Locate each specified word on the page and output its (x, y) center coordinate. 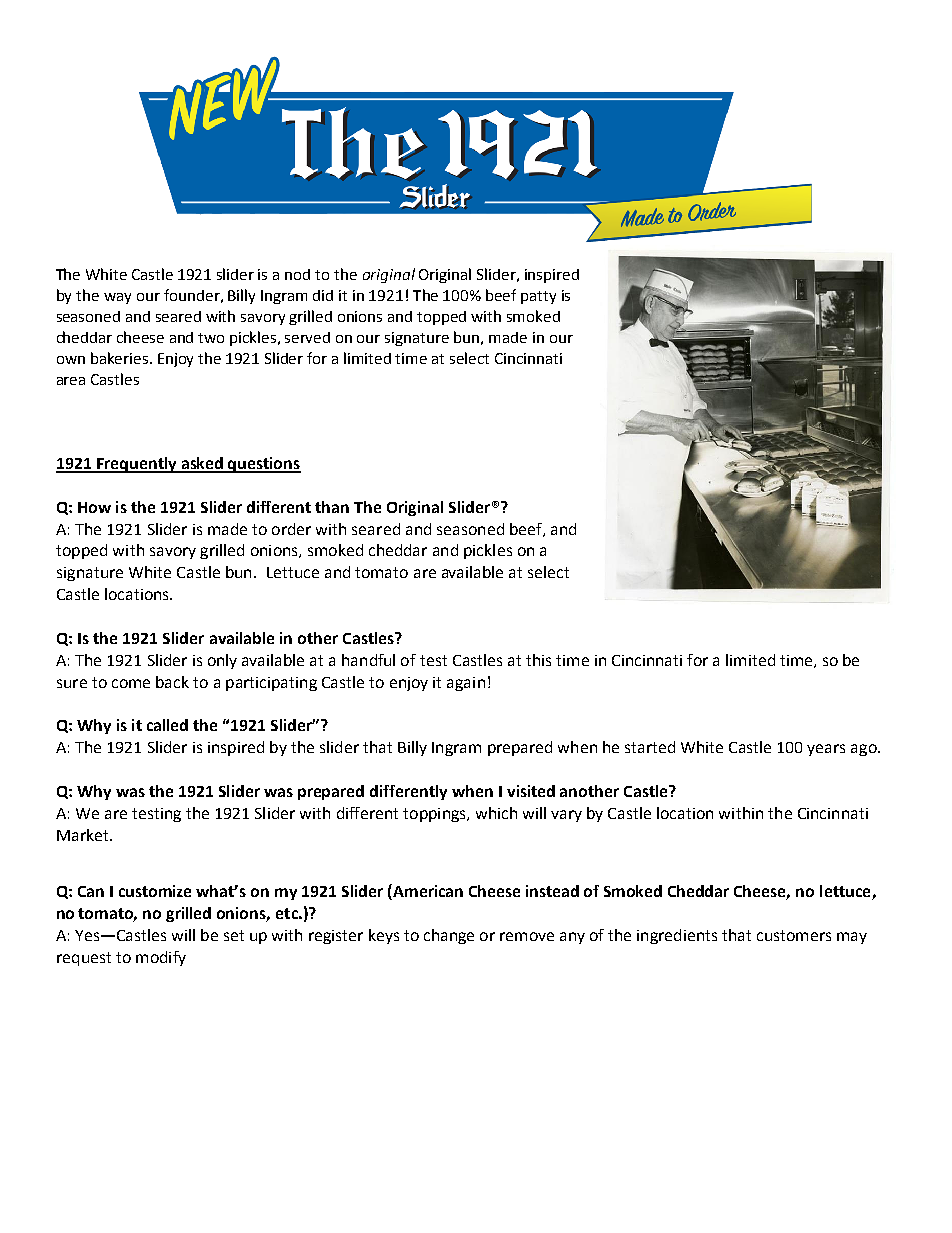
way (117, 298)
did (323, 295)
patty (538, 297)
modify (161, 958)
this (538, 660)
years (826, 750)
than (332, 507)
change (449, 936)
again (466, 684)
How (94, 507)
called (167, 725)
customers (794, 935)
